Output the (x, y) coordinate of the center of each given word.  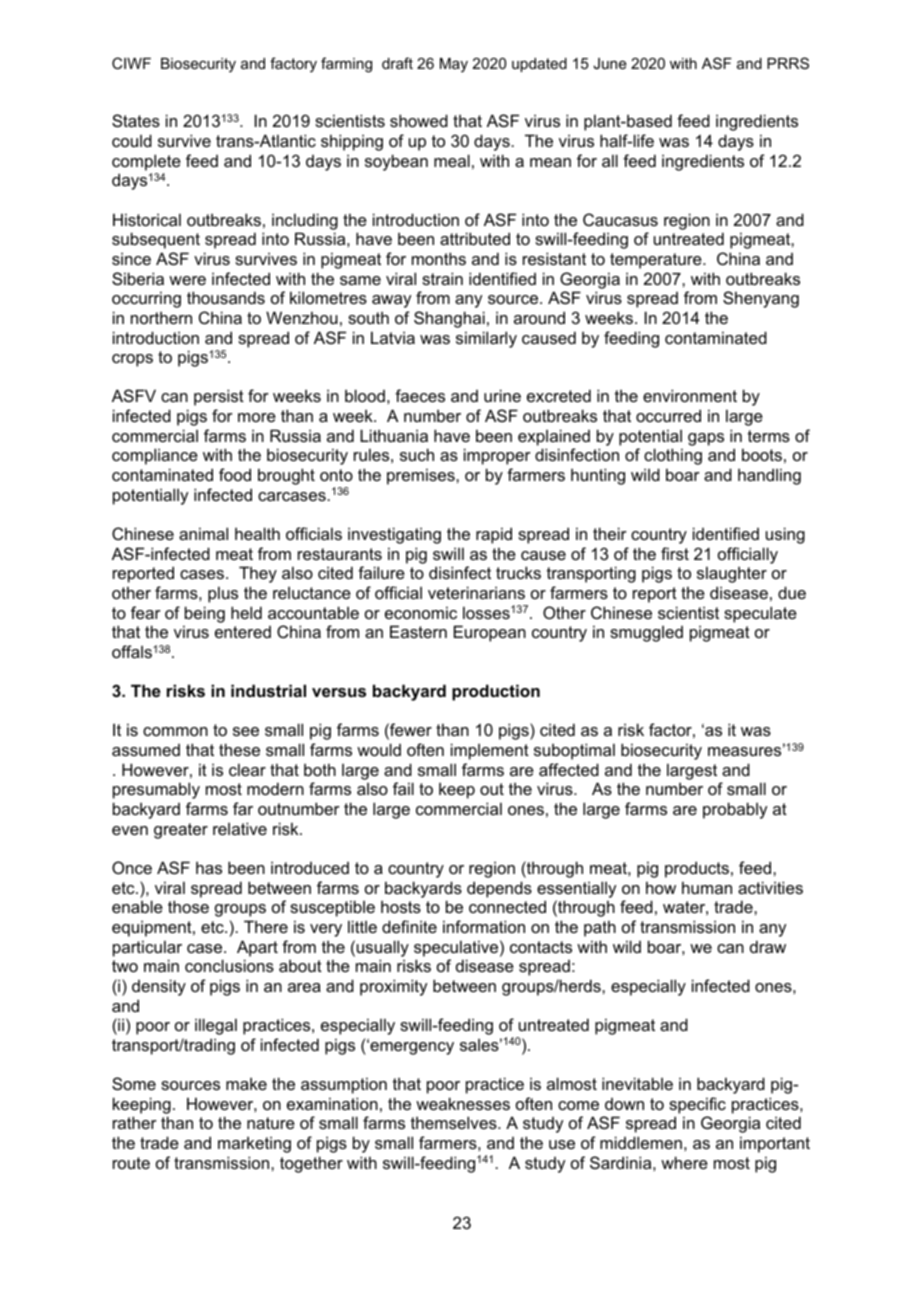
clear (247, 769)
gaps (706, 439)
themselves (455, 1122)
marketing (254, 1144)
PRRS (788, 63)
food (235, 474)
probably (735, 810)
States (136, 120)
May (454, 65)
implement (490, 751)
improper (497, 456)
